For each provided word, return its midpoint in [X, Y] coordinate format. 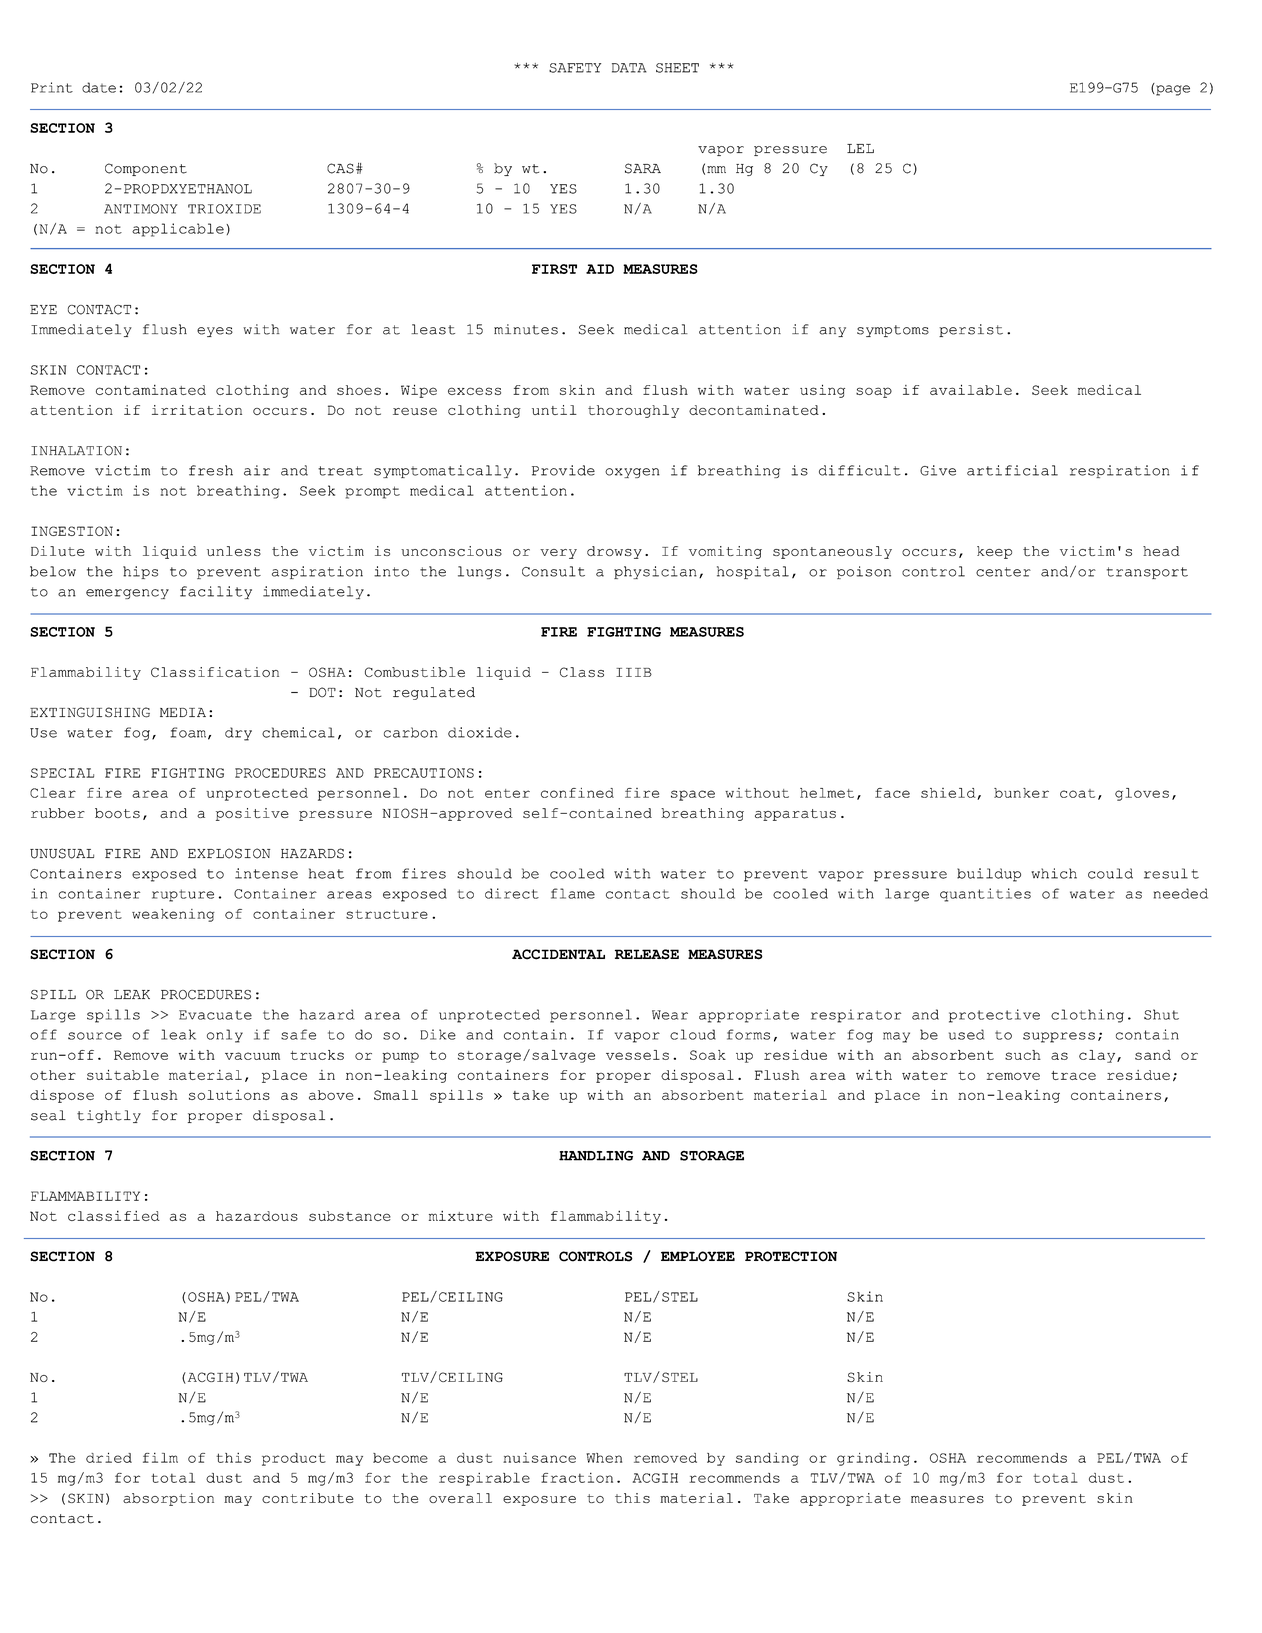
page [1172, 89]
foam [188, 732]
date [99, 87]
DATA [629, 68]
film [160, 1457]
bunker [1021, 793]
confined [577, 793]
